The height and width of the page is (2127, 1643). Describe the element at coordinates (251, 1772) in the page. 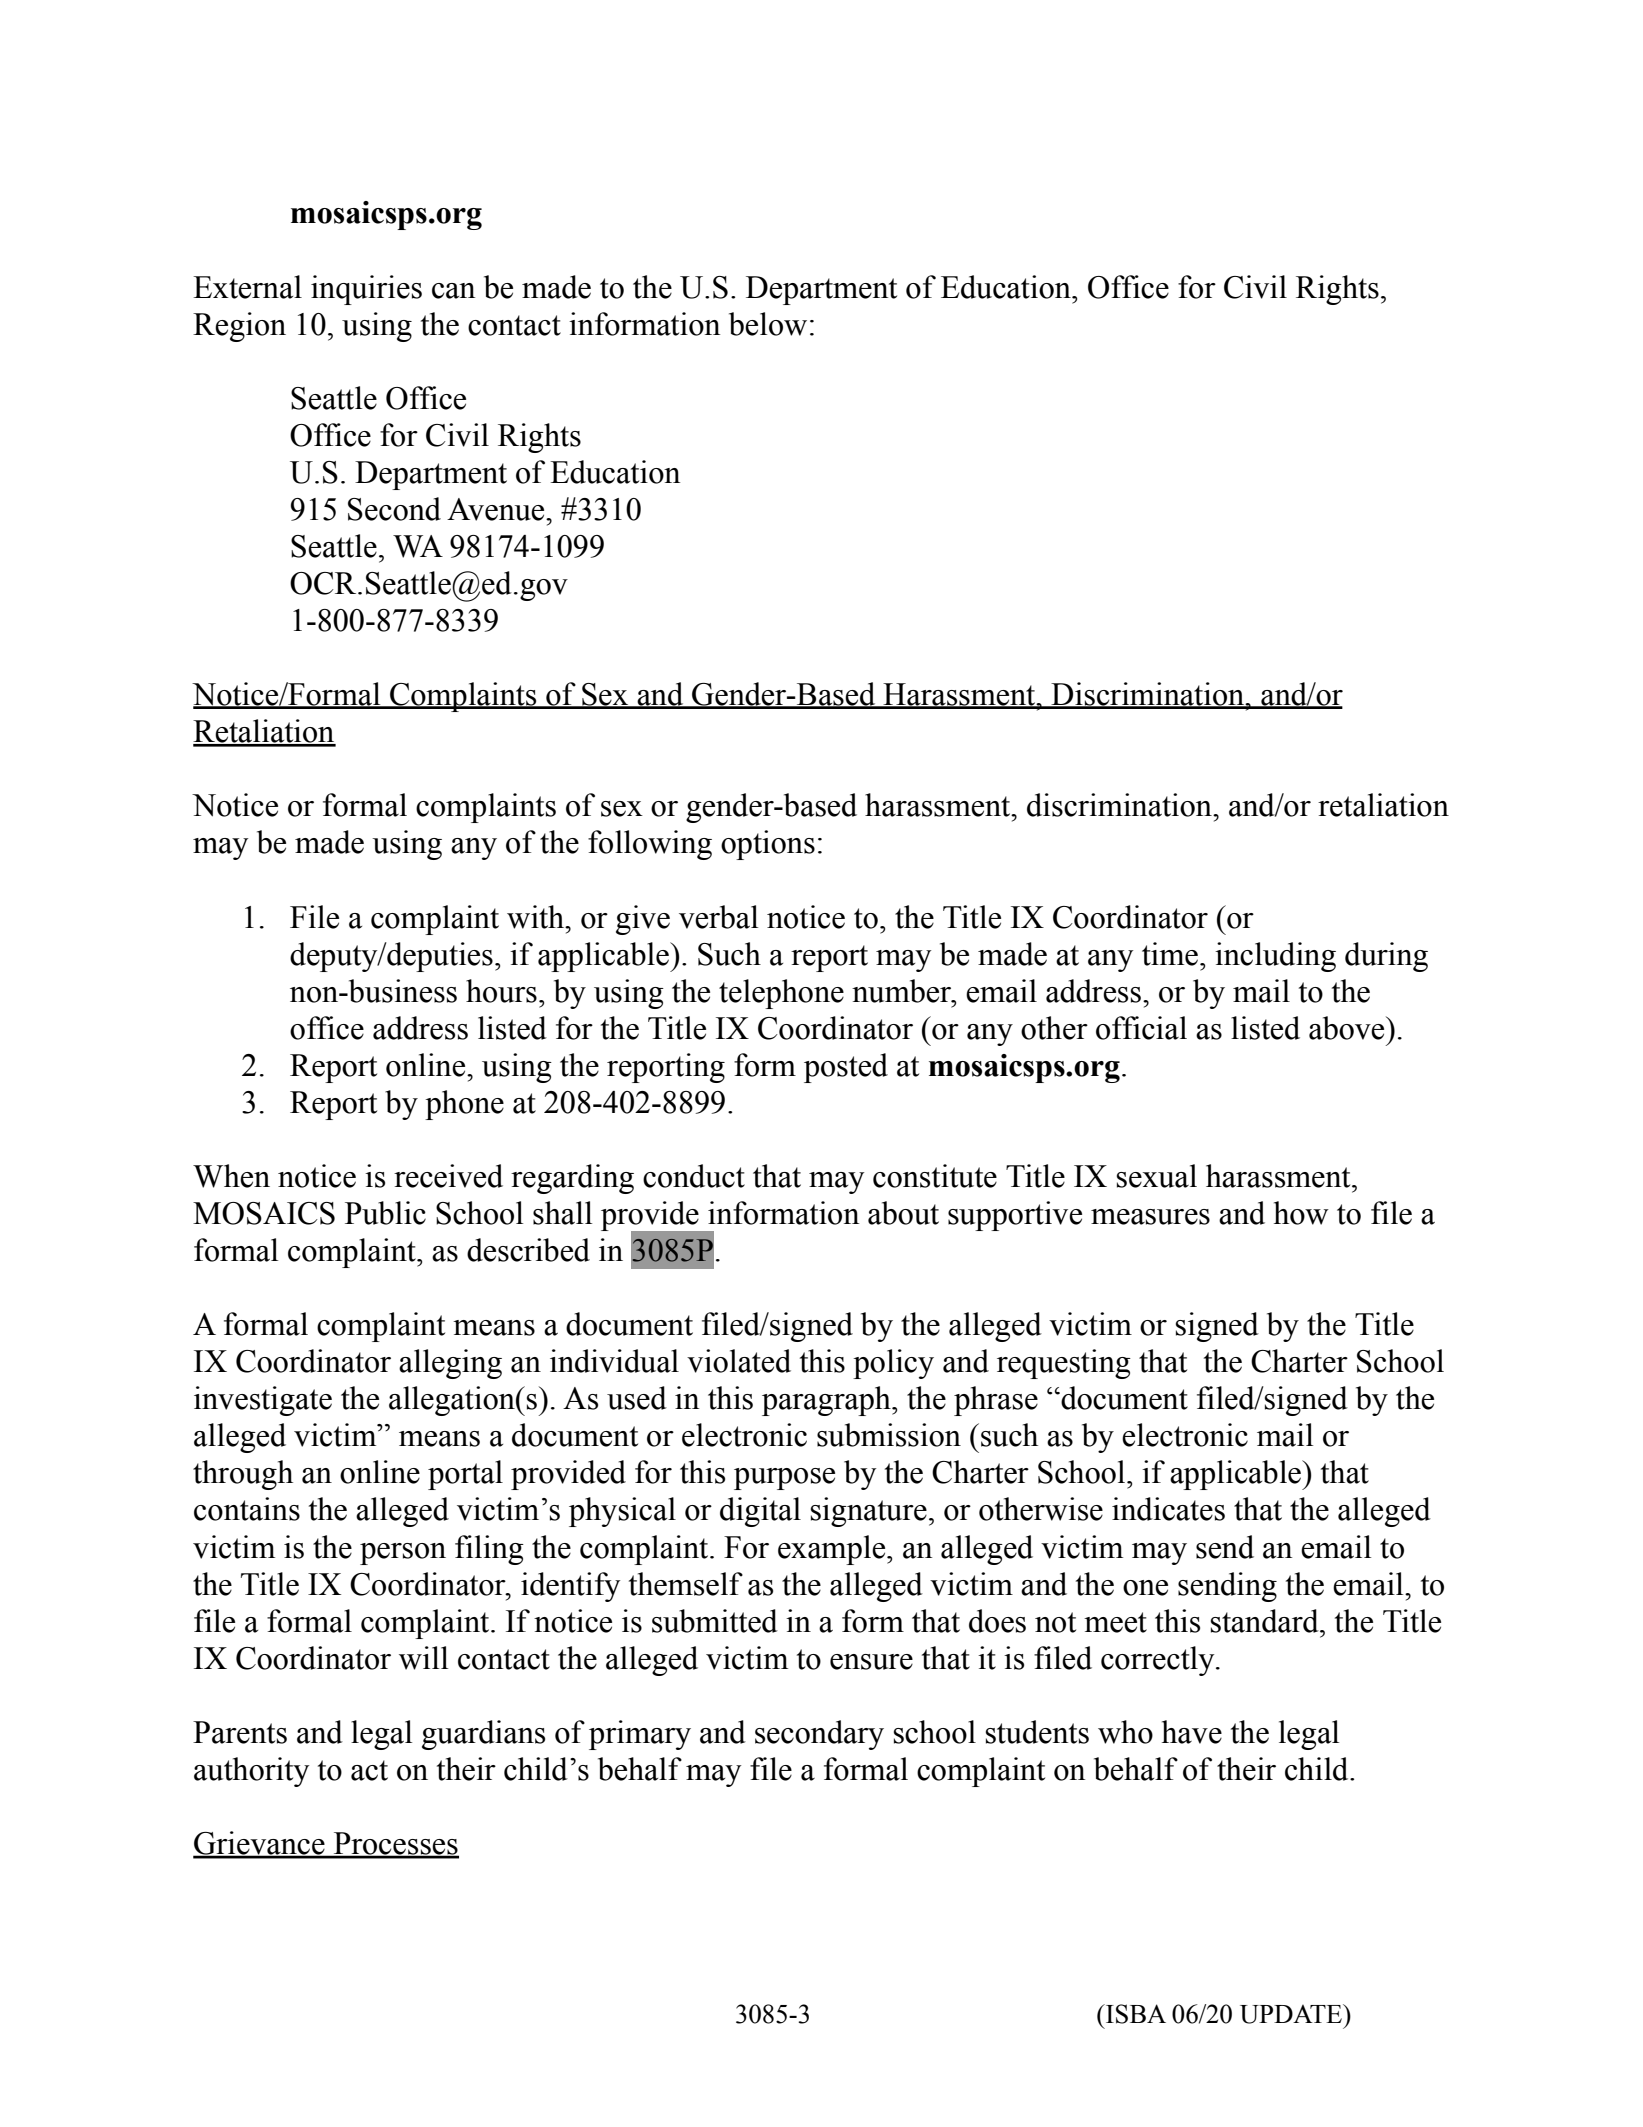

I see `authority` at that location.
